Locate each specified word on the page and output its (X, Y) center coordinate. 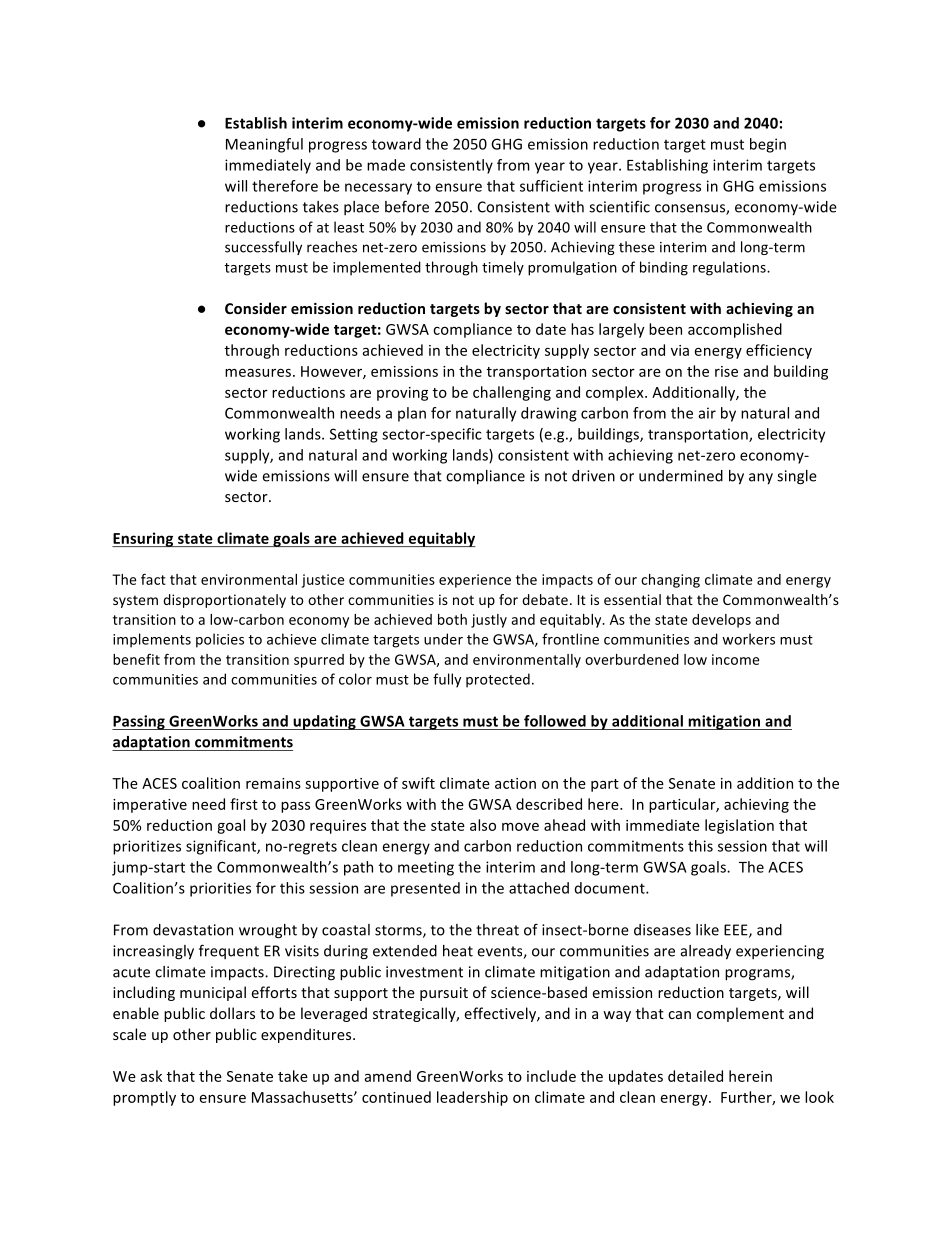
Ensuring (144, 539)
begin (768, 145)
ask (151, 1076)
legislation (739, 826)
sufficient (551, 186)
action (515, 783)
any (761, 479)
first (244, 804)
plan (412, 414)
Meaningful (264, 145)
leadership (472, 1098)
